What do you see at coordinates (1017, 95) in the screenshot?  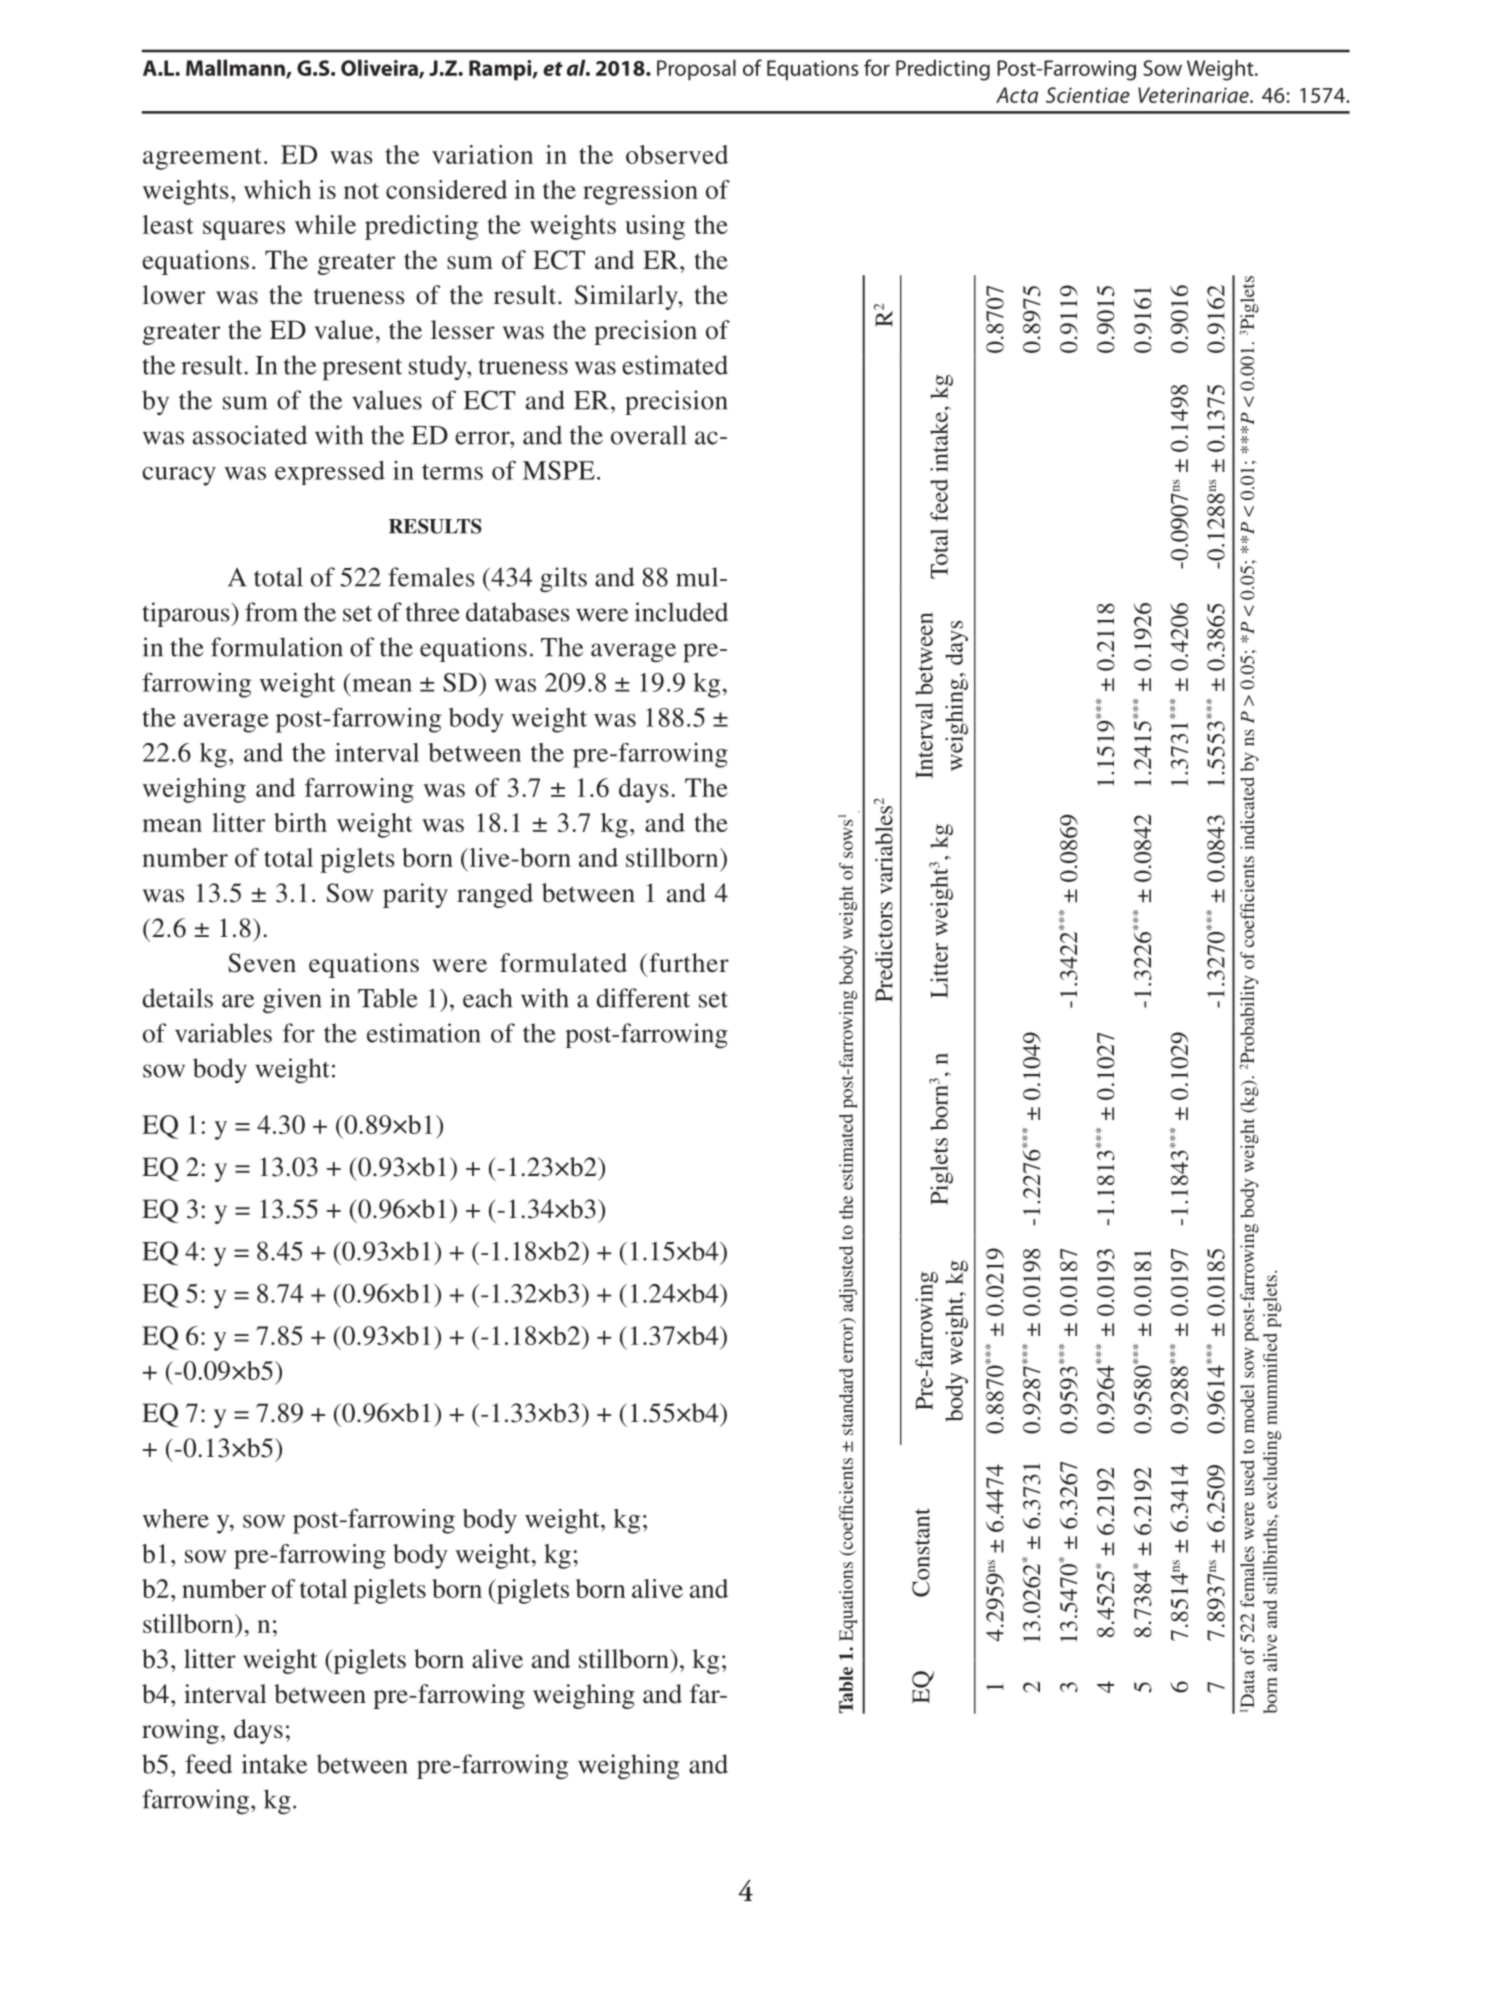 I see `Acta` at bounding box center [1017, 95].
